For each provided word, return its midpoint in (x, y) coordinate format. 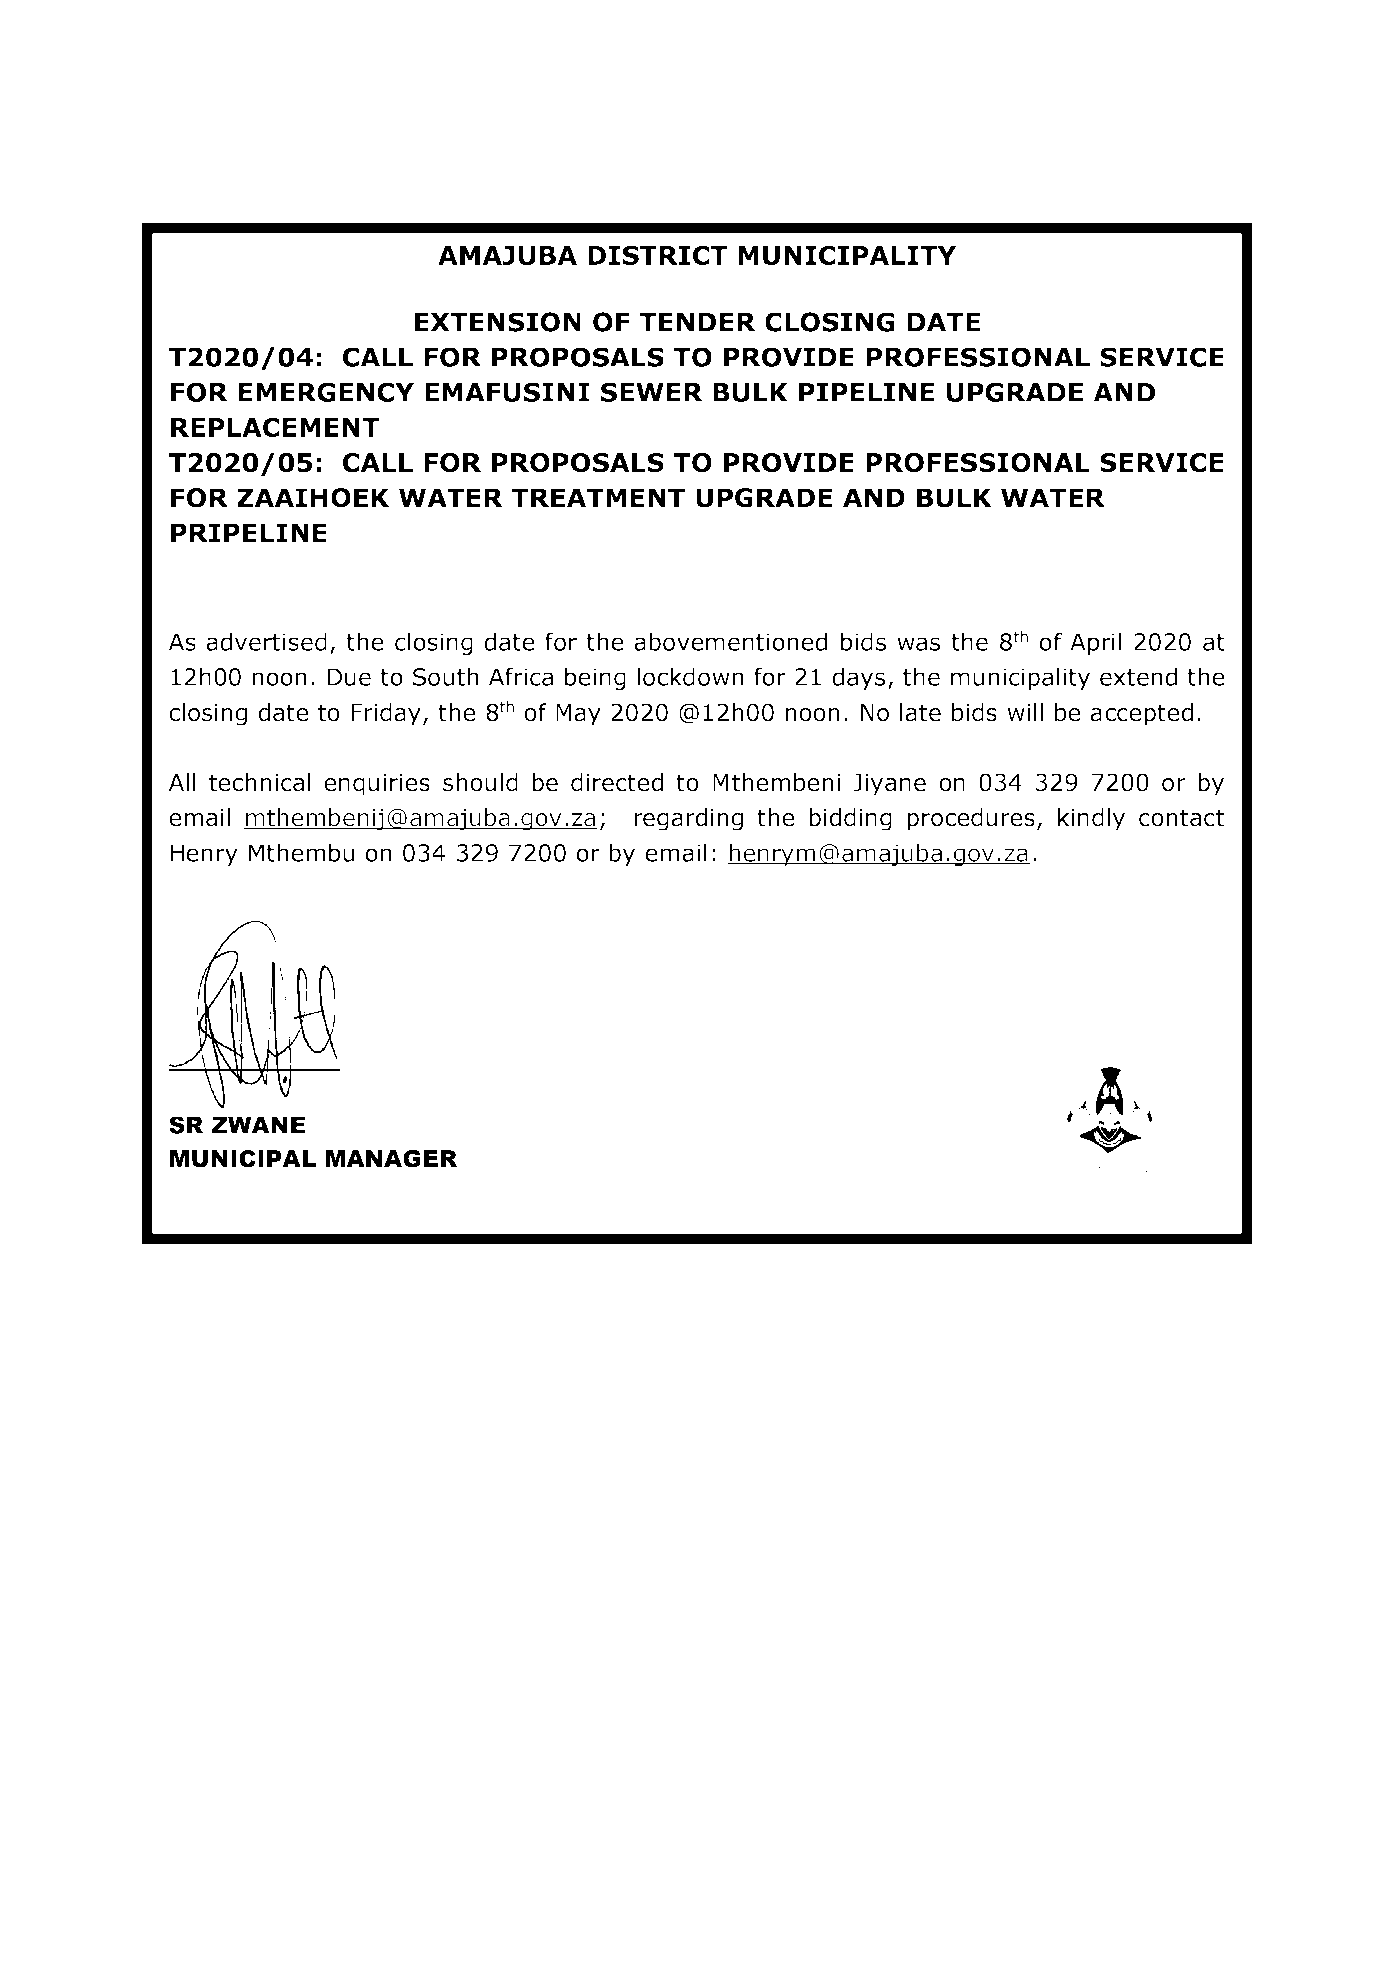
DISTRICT (657, 255)
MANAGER (391, 1159)
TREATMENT (598, 497)
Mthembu (301, 852)
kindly (1091, 819)
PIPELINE (867, 392)
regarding (688, 819)
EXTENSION (498, 322)
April (1095, 643)
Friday (386, 714)
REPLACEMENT (275, 427)
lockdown (690, 676)
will (1025, 712)
